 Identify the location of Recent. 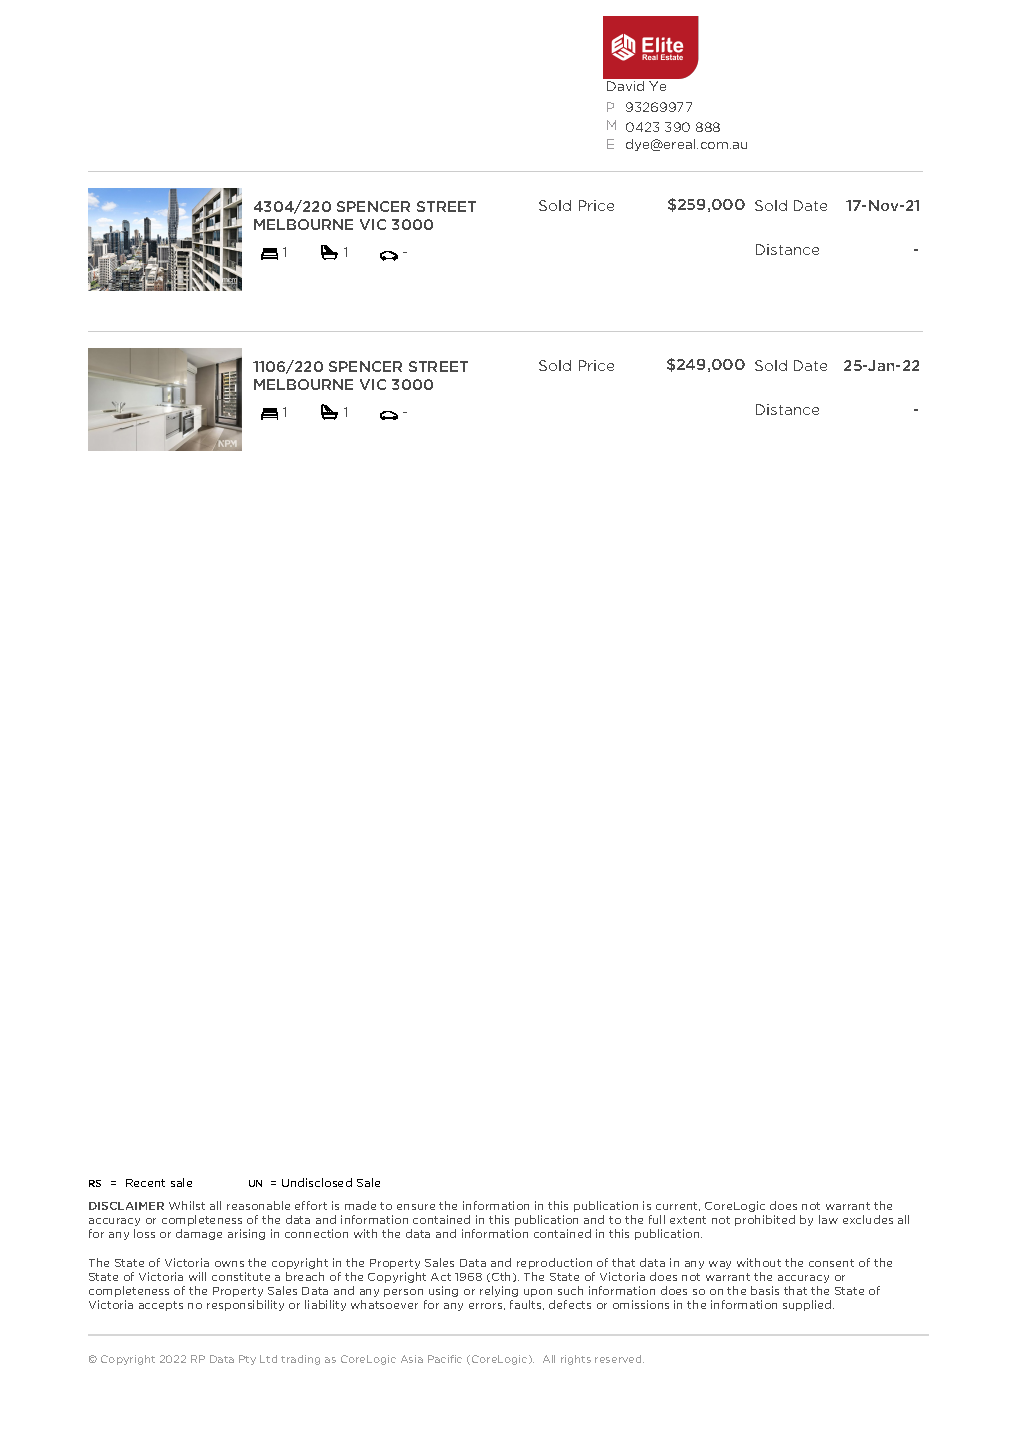
(145, 1183).
